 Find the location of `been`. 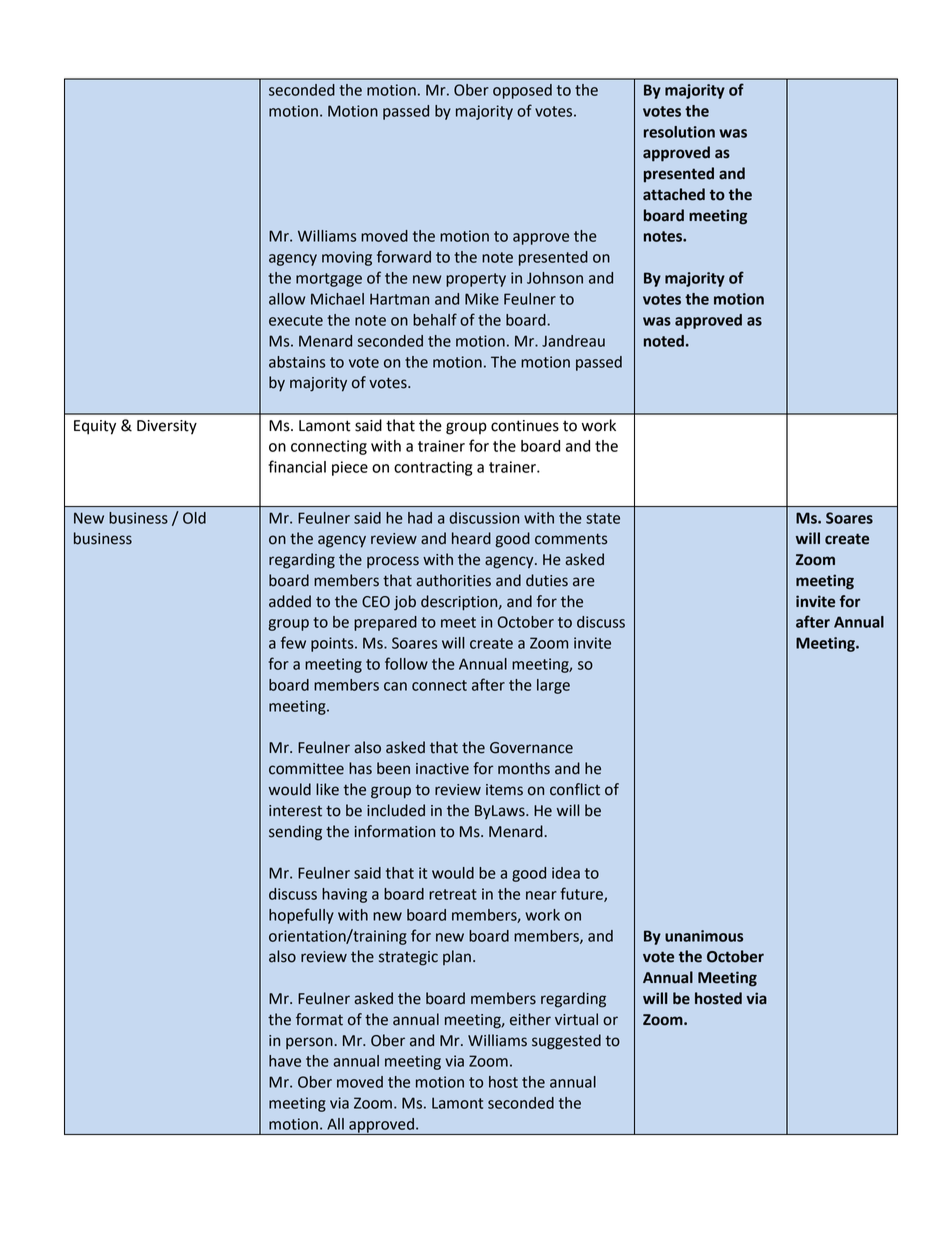

been is located at coordinates (393, 768).
